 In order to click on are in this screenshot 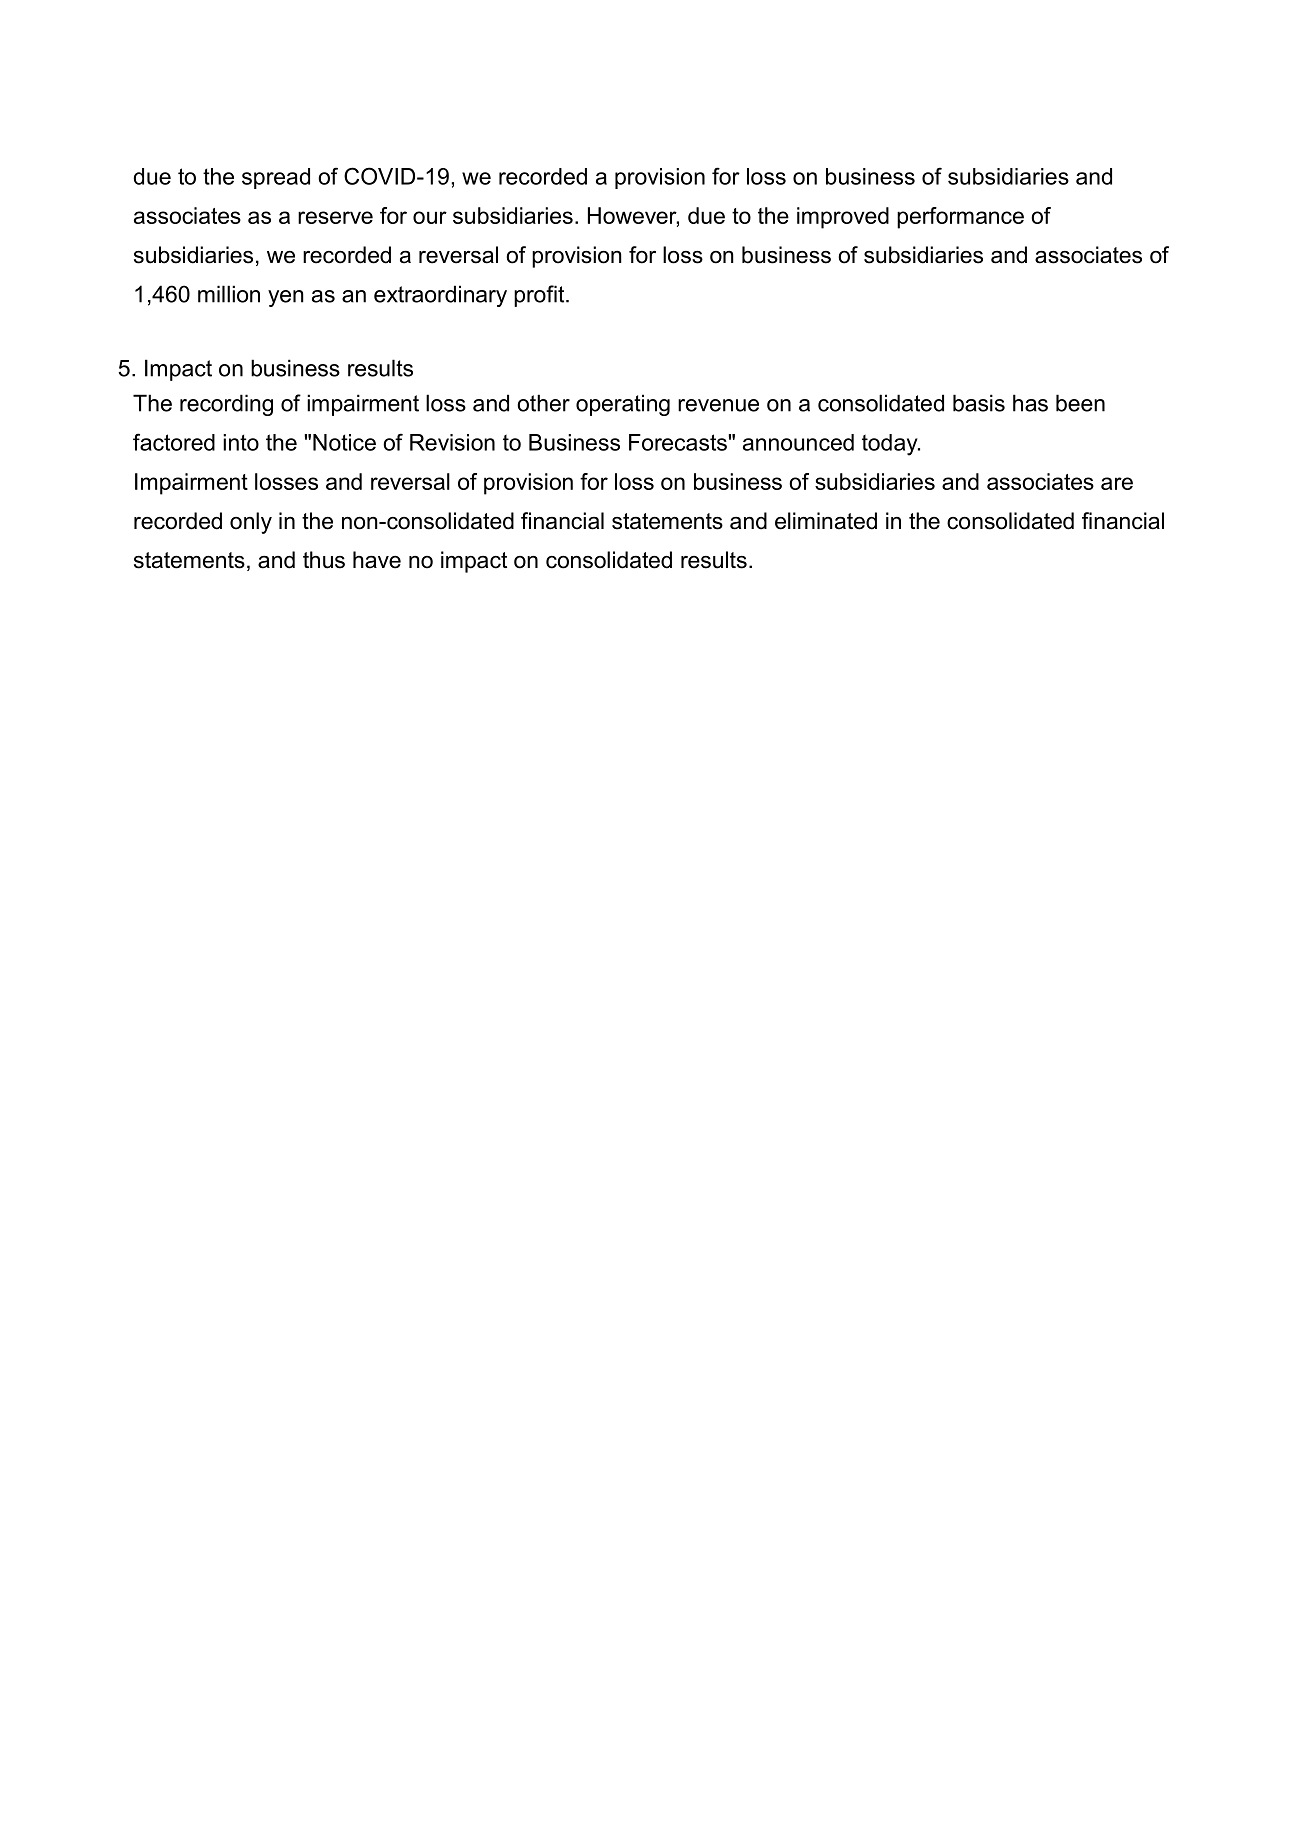, I will do `click(1117, 483)`.
